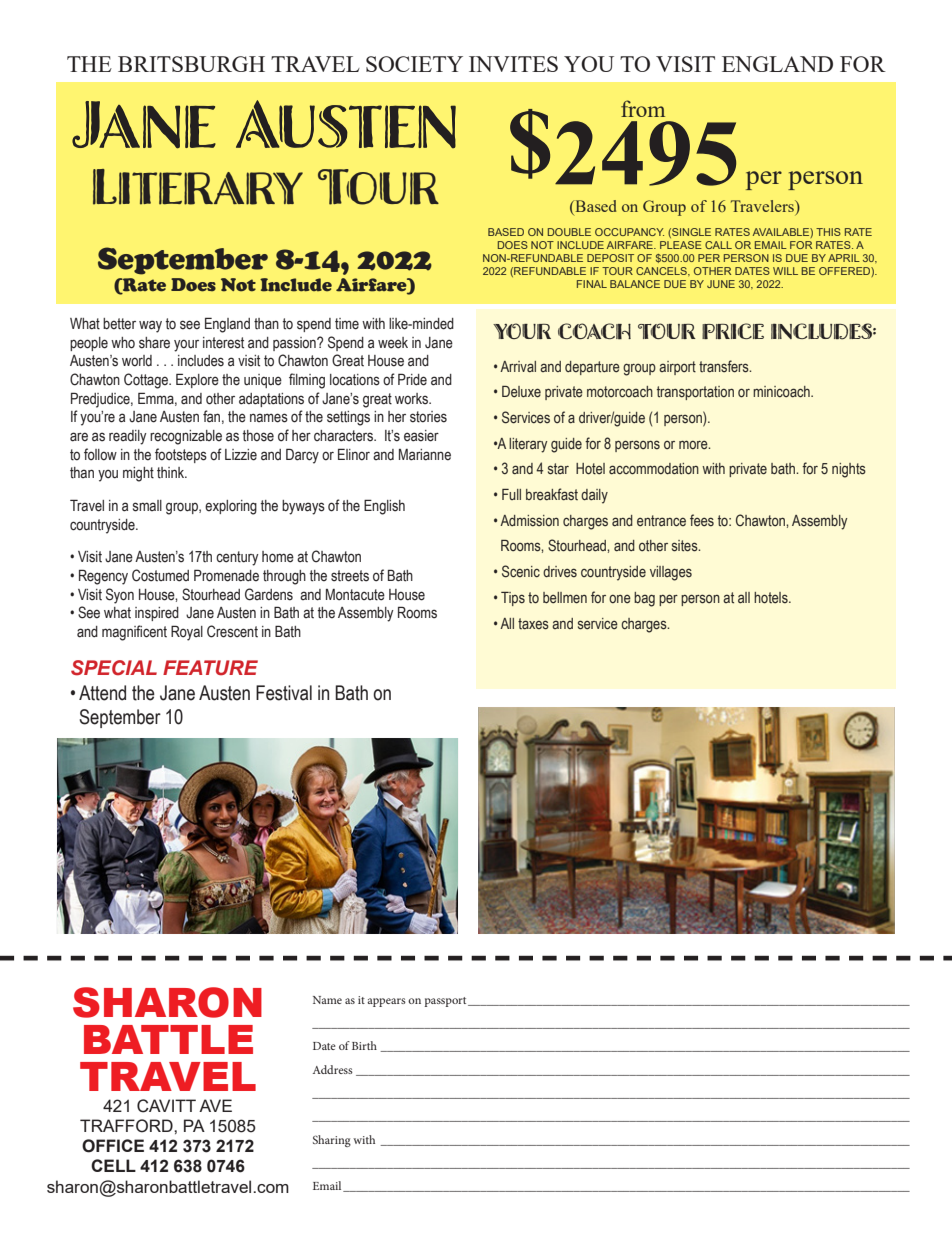 Image resolution: width=952 pixels, height=1233 pixels. What do you see at coordinates (364, 1045) in the screenshot?
I see `Birth` at bounding box center [364, 1045].
